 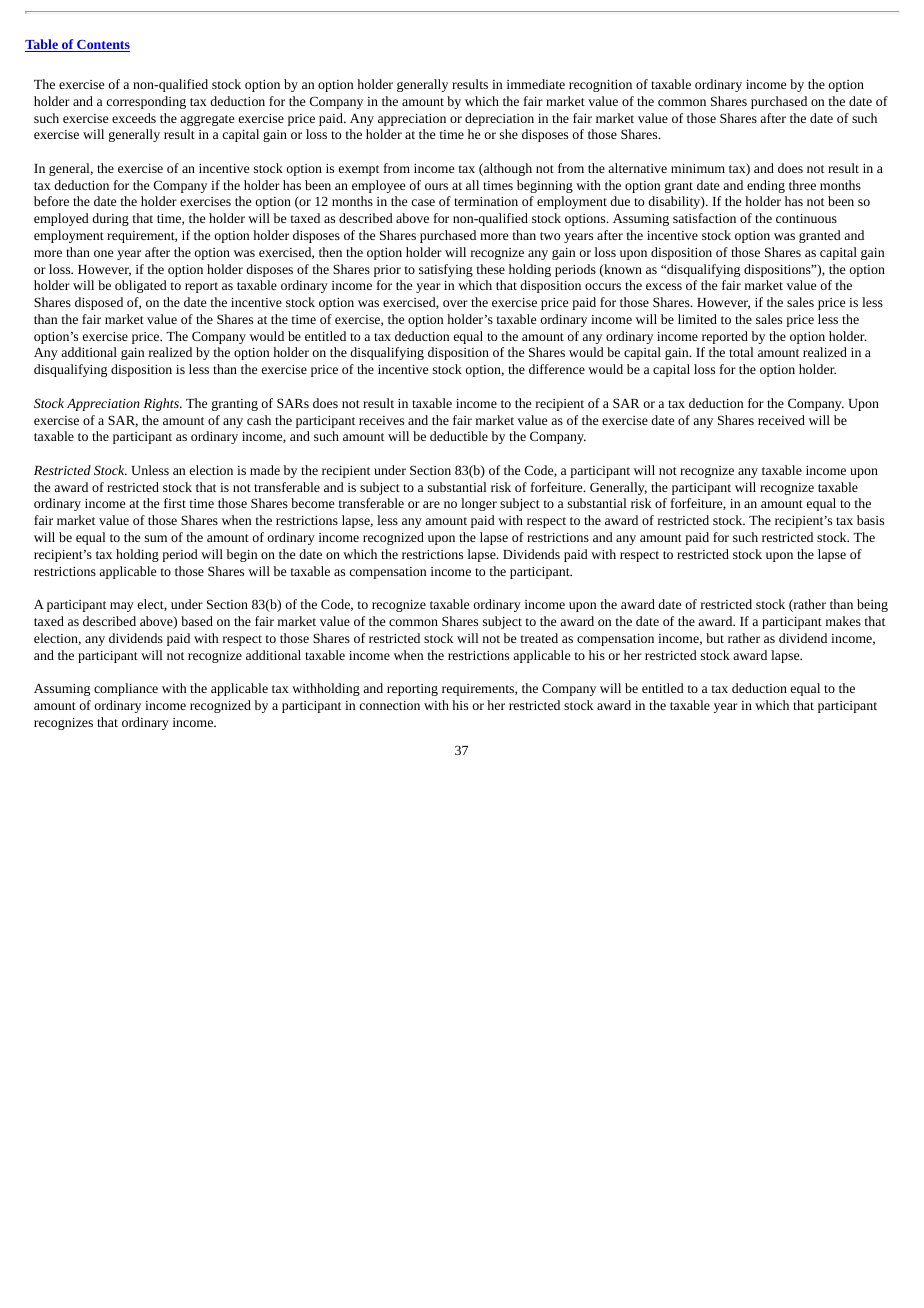 I want to click on first, so click(x=175, y=503).
